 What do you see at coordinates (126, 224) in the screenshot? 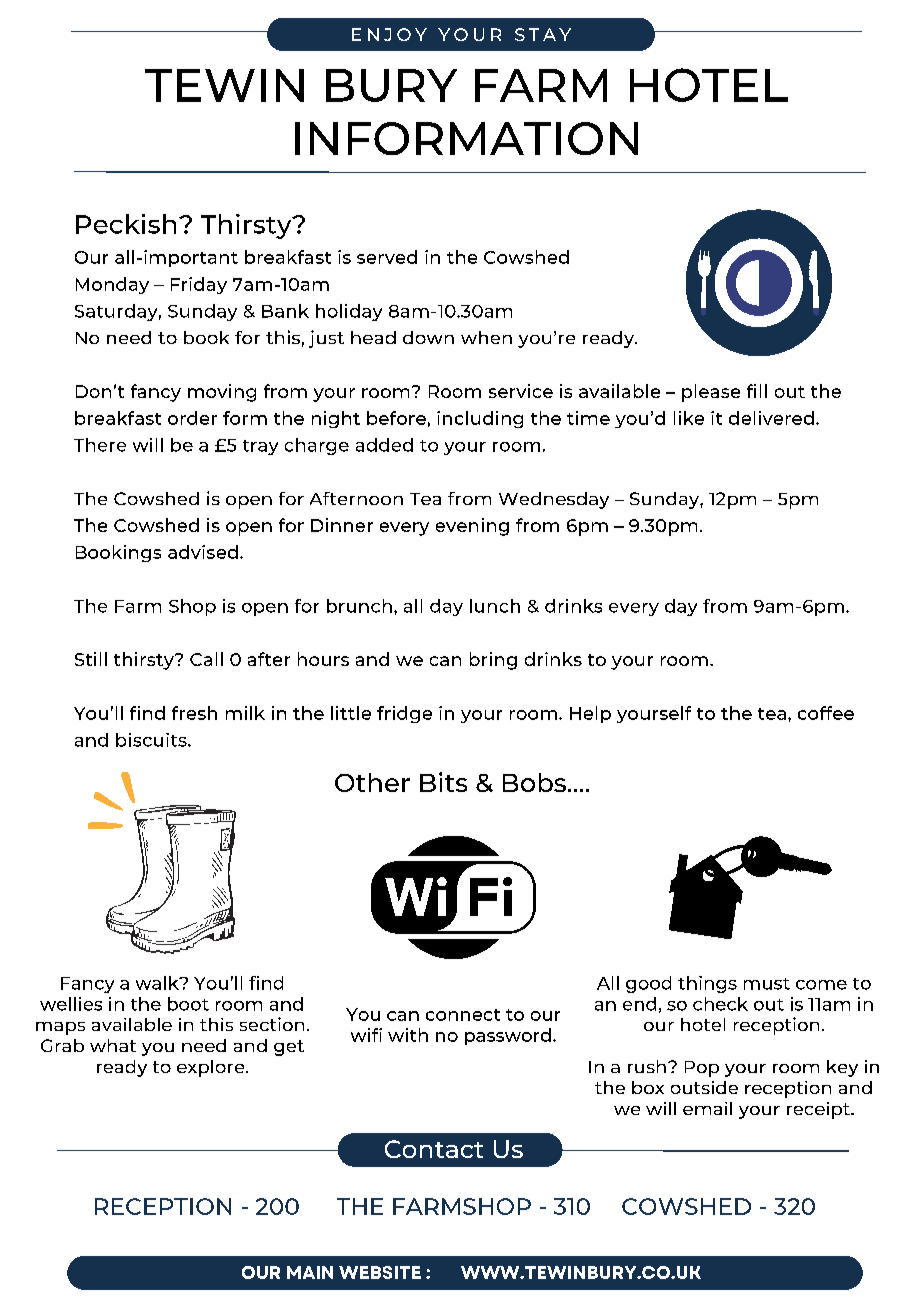
I see `Peckish` at bounding box center [126, 224].
